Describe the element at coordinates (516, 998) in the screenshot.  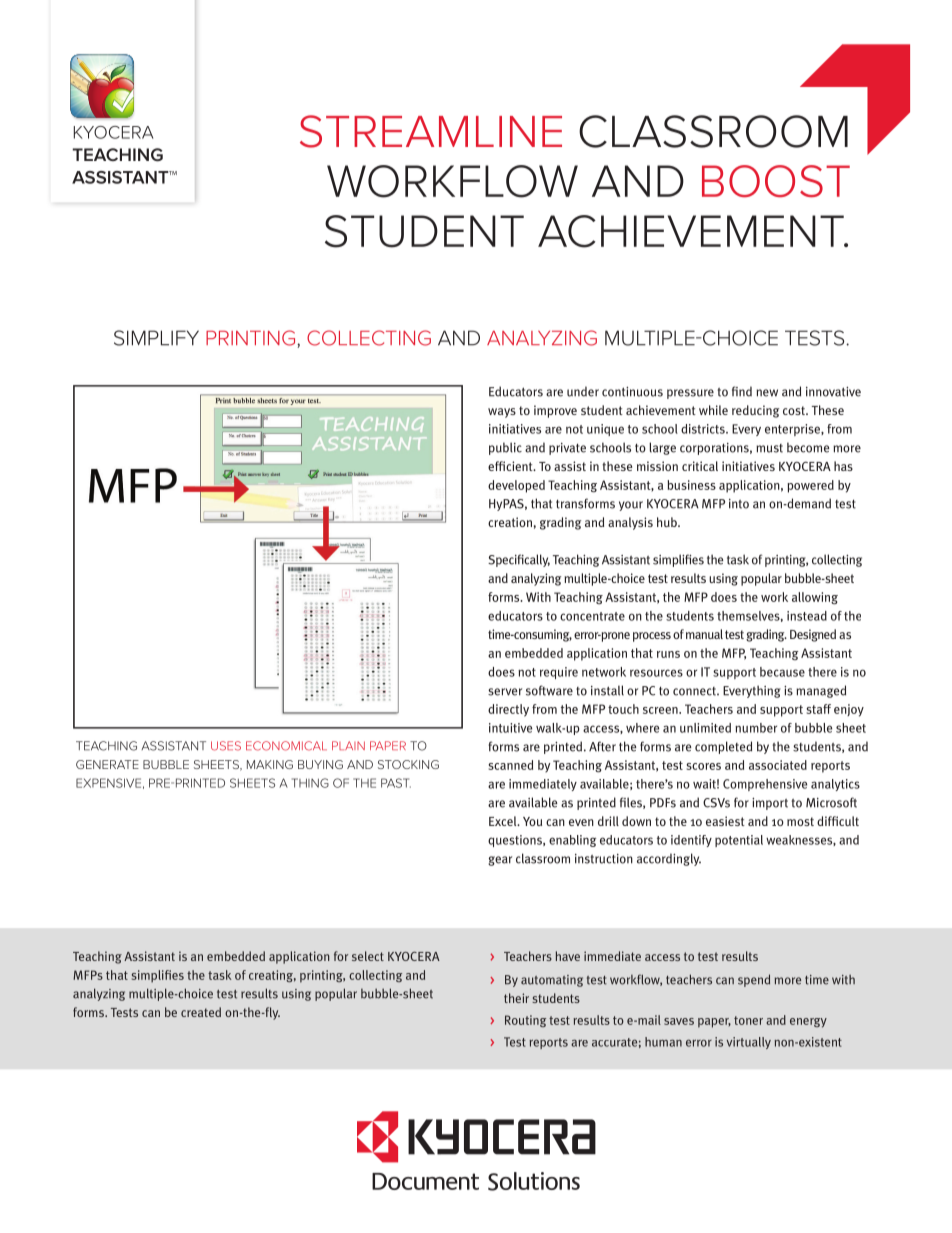
I see `their` at that location.
